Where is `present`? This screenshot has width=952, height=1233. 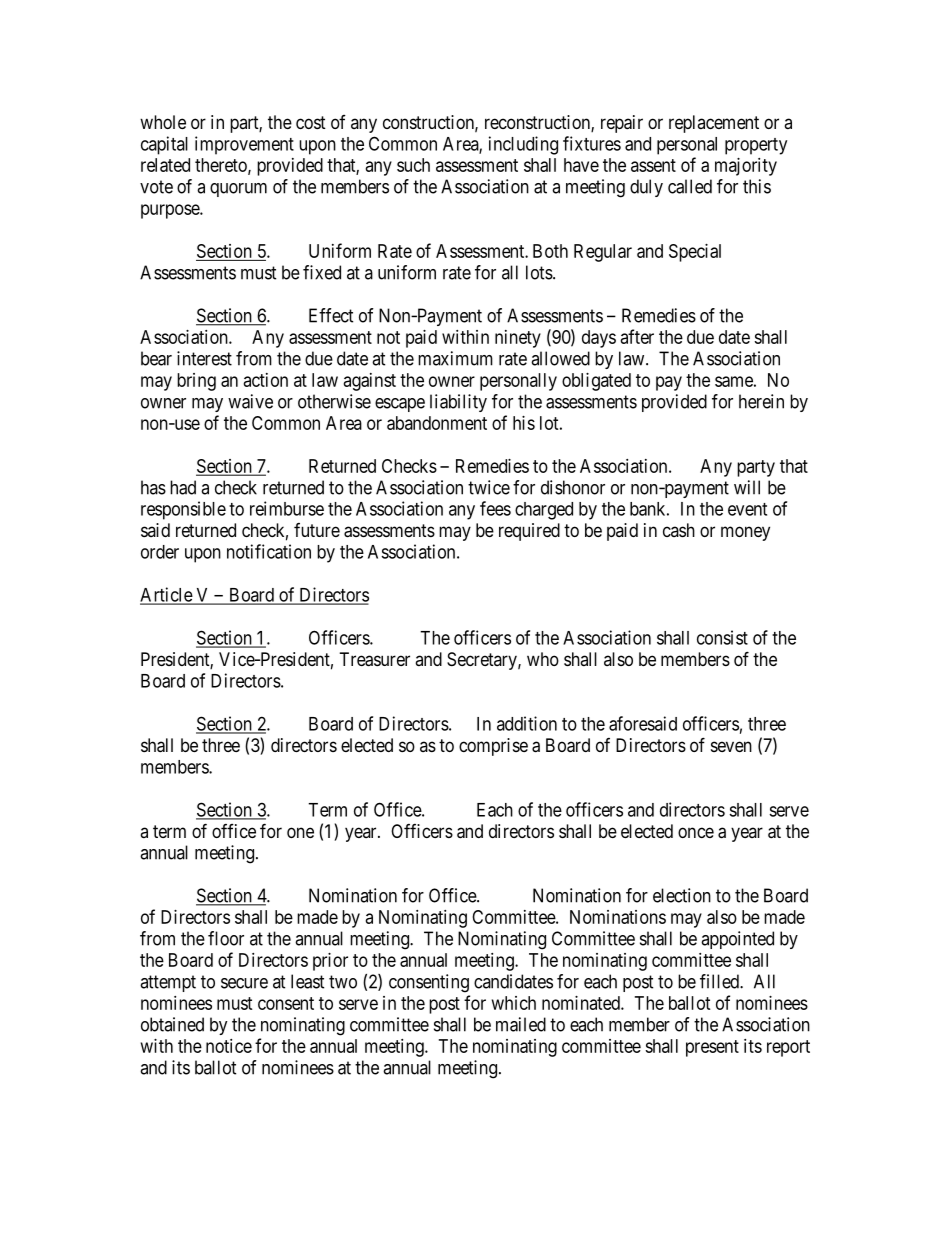
present is located at coordinates (712, 1048).
